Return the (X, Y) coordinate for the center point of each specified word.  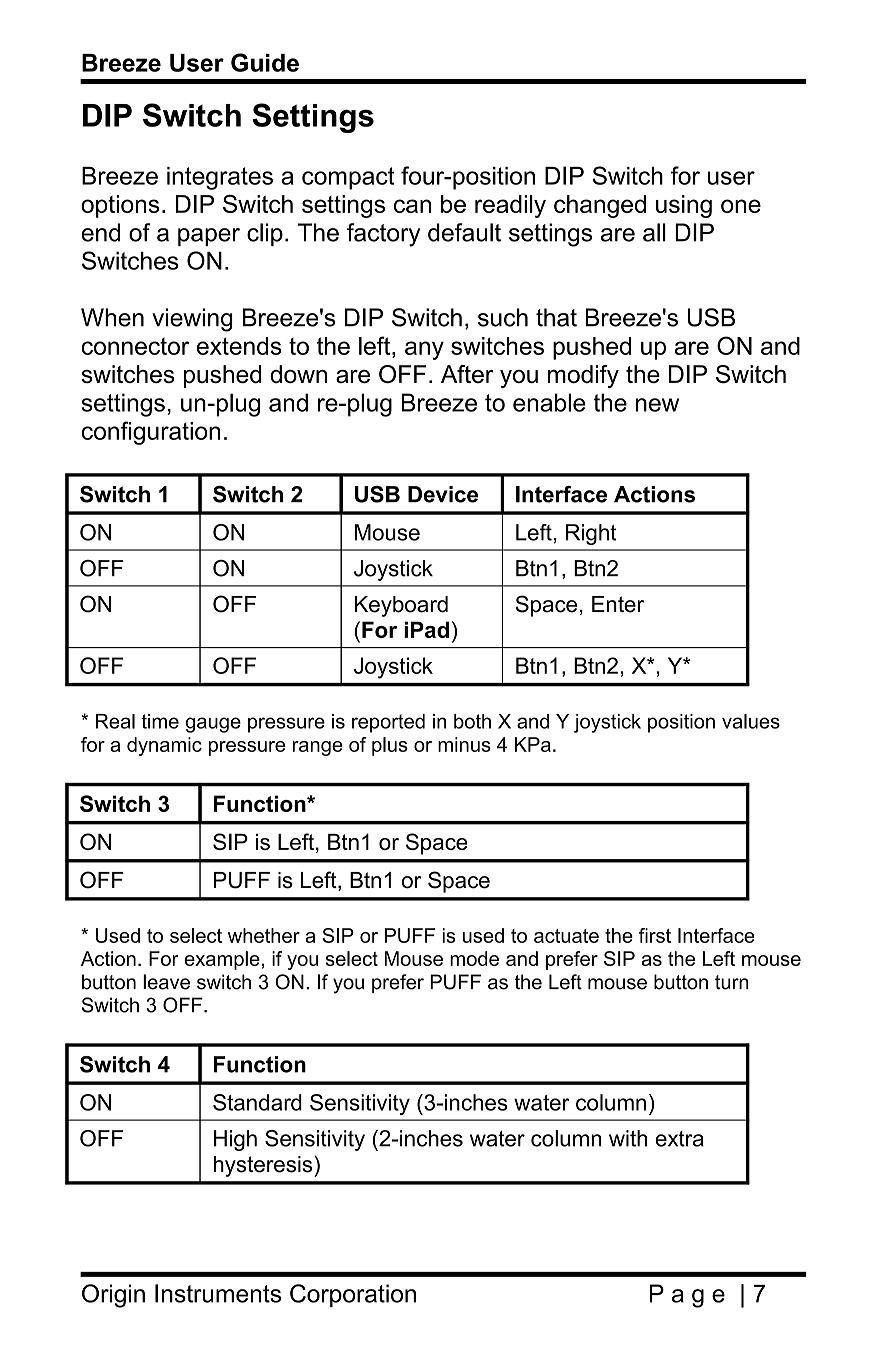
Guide (265, 62)
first (655, 935)
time (160, 721)
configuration (151, 433)
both (472, 721)
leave (166, 982)
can (412, 206)
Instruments (218, 1293)
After (467, 374)
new (657, 405)
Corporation (353, 1295)
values (751, 721)
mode (474, 958)
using (684, 206)
